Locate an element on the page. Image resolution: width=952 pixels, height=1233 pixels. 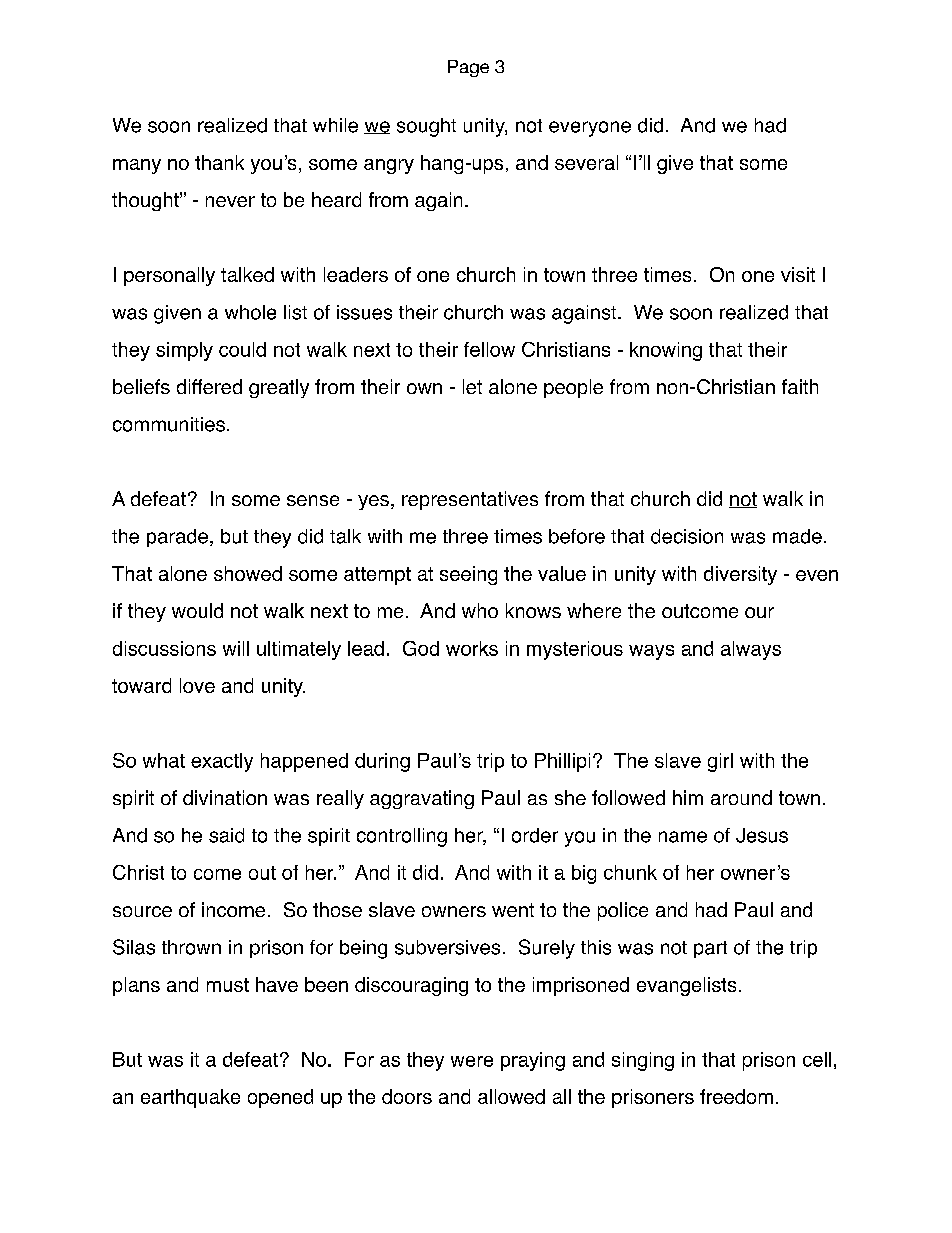
earthquake is located at coordinates (190, 1098).
